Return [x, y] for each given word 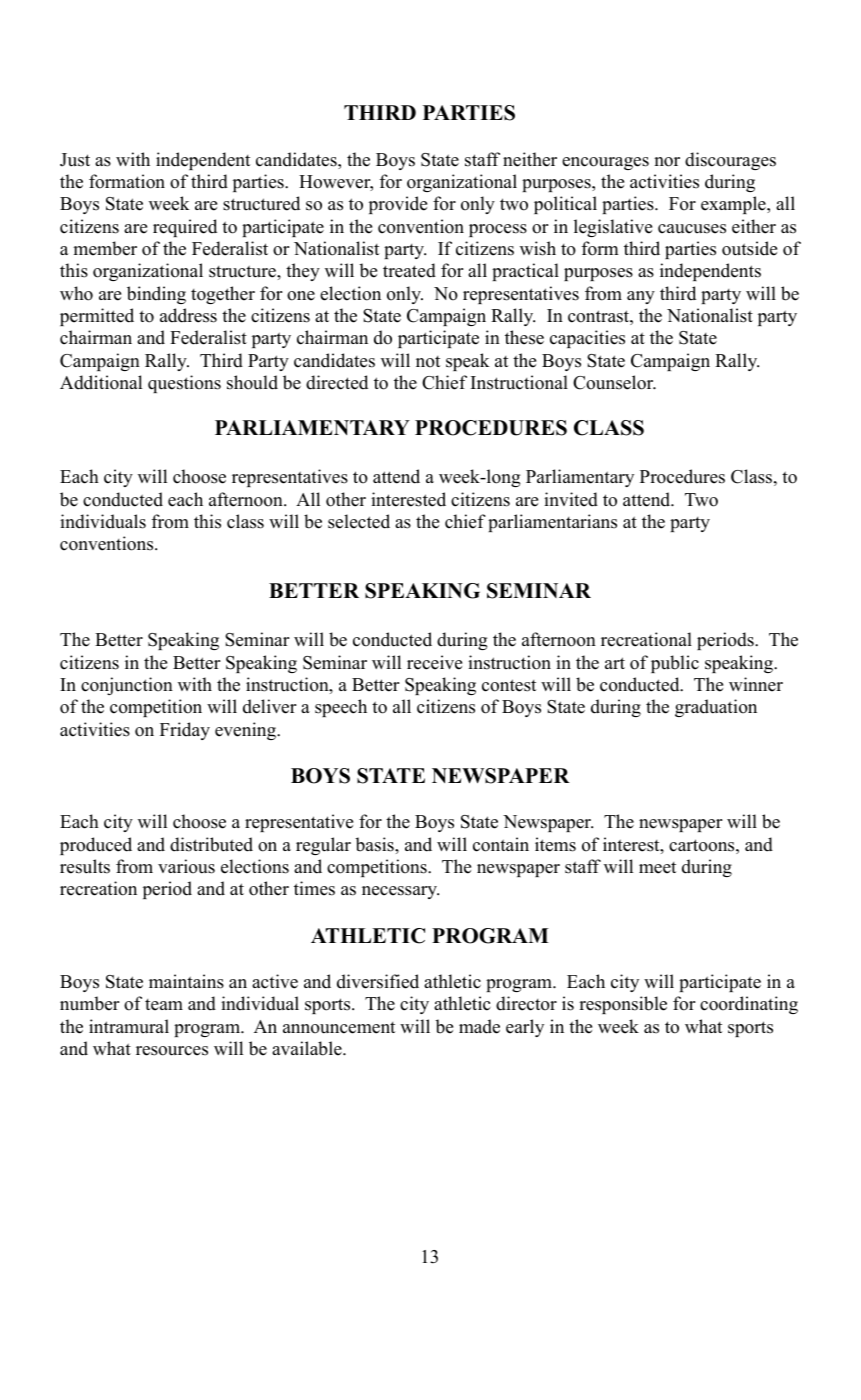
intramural [129, 1026]
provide [398, 205]
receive [434, 662]
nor [667, 162]
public [675, 664]
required [185, 228]
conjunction [127, 686]
